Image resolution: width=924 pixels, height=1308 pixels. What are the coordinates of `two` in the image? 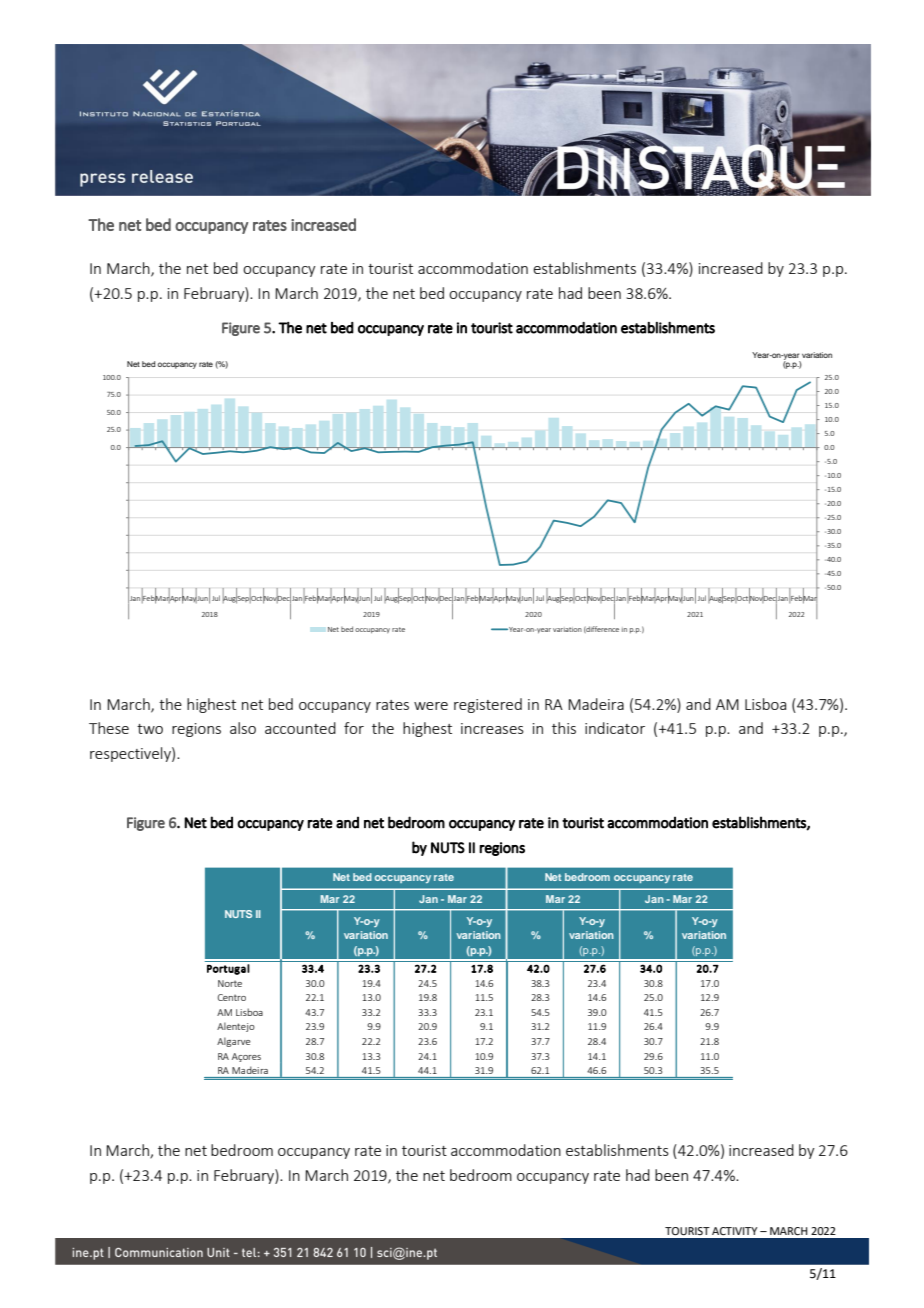 It's located at (150, 729).
